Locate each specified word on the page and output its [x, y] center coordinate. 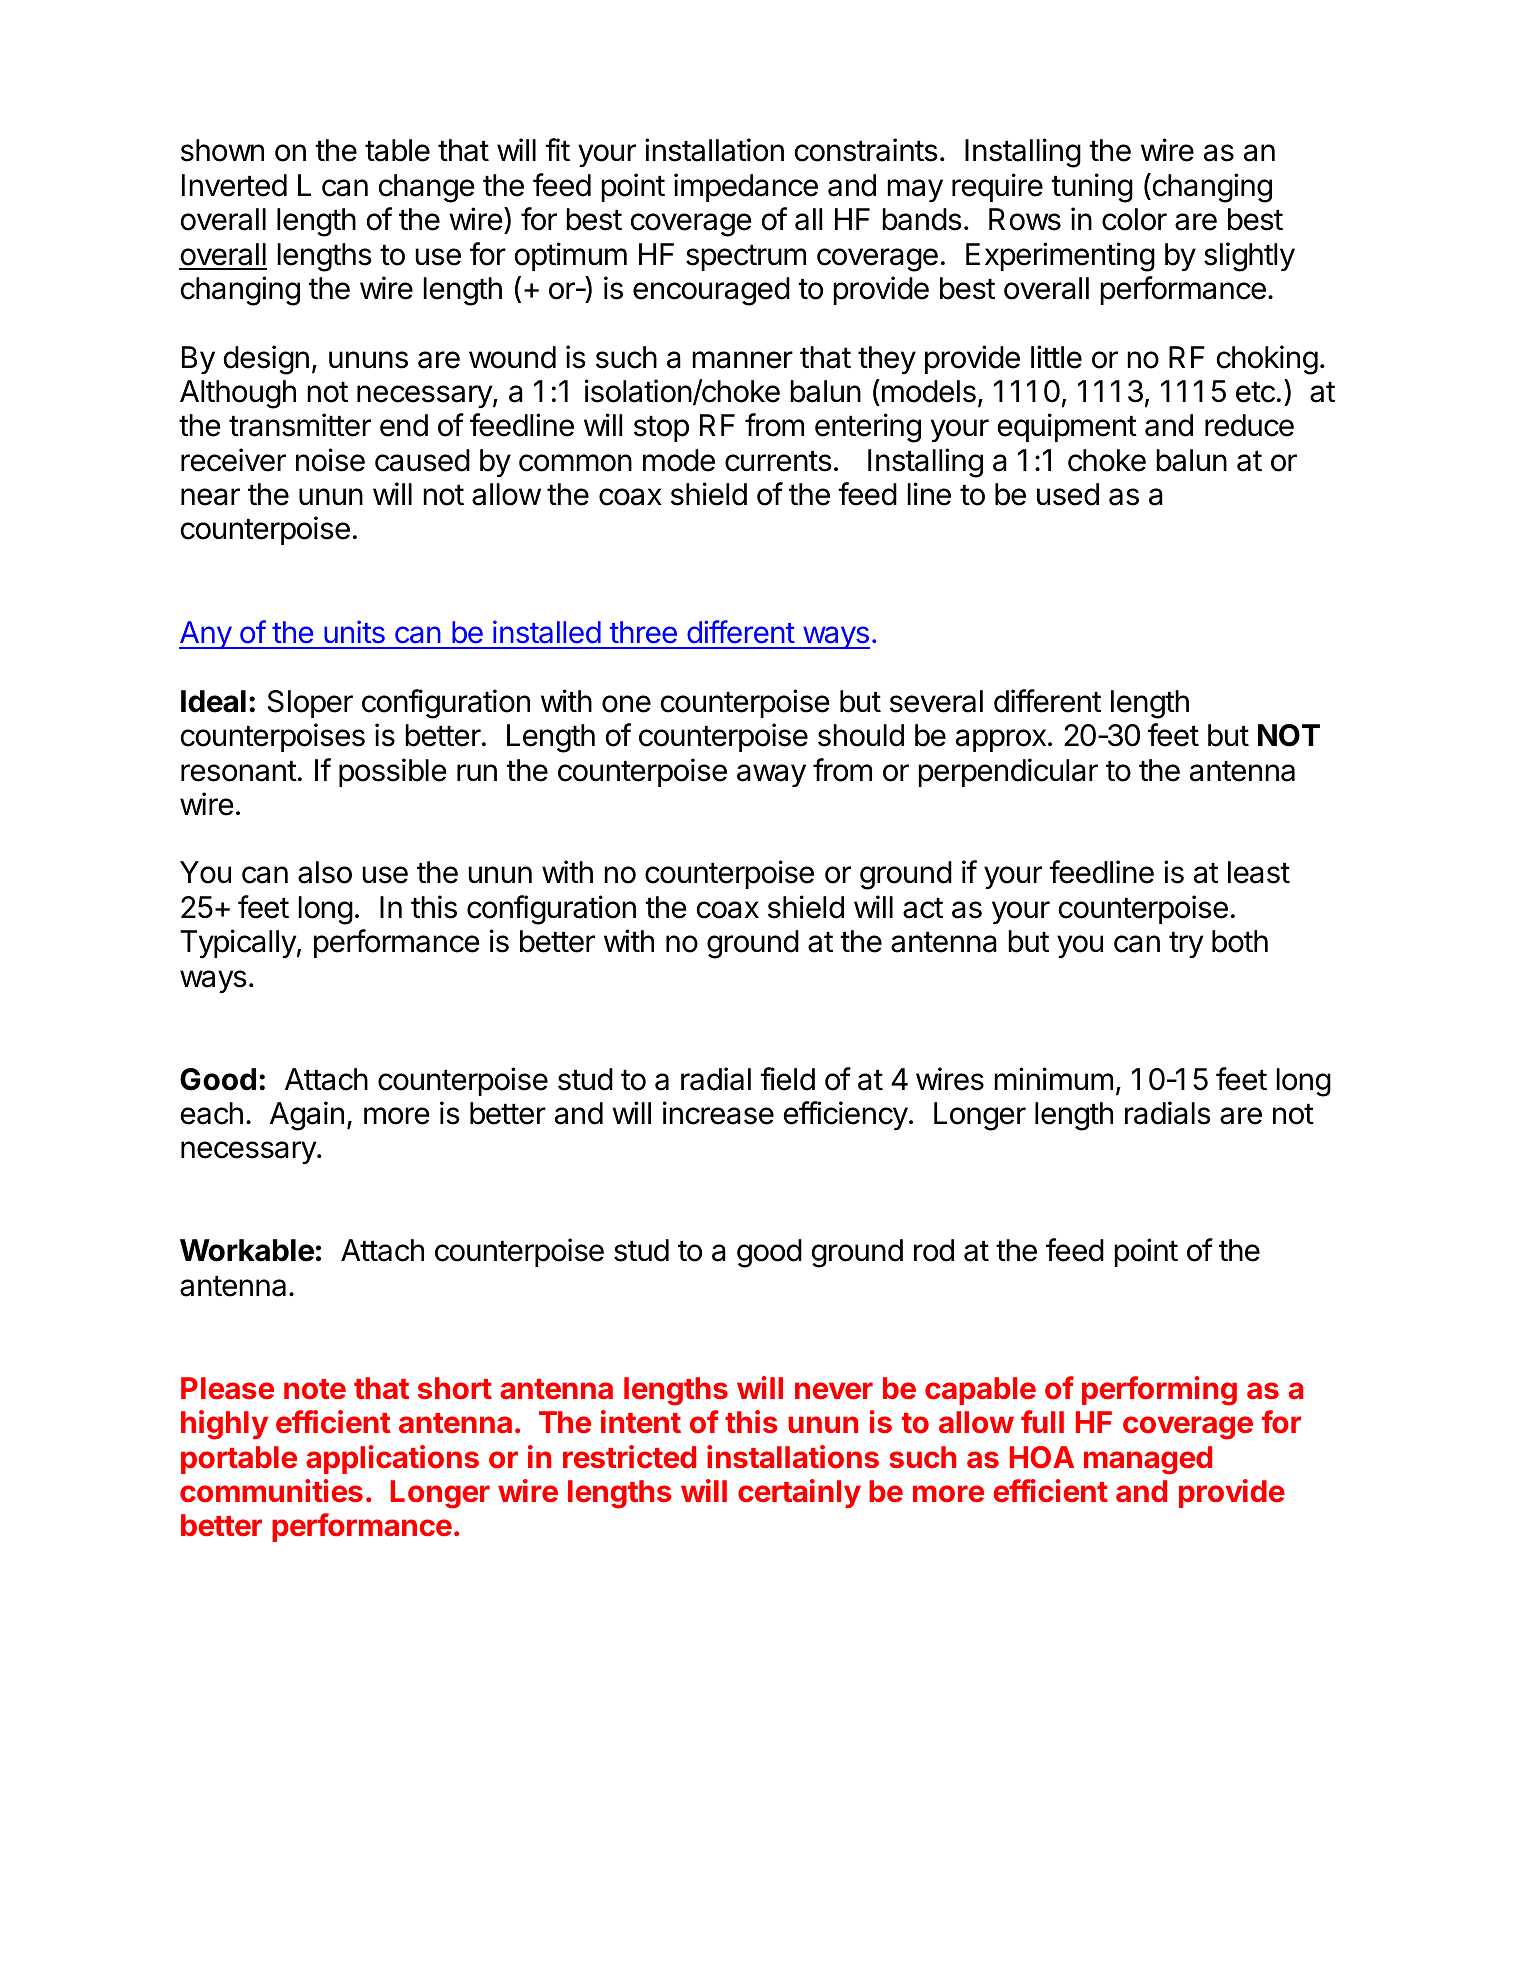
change [427, 188]
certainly [799, 1493]
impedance [746, 187]
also [325, 872]
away [771, 775]
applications [392, 1459]
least [1259, 872]
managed [1148, 1460]
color [1134, 219]
